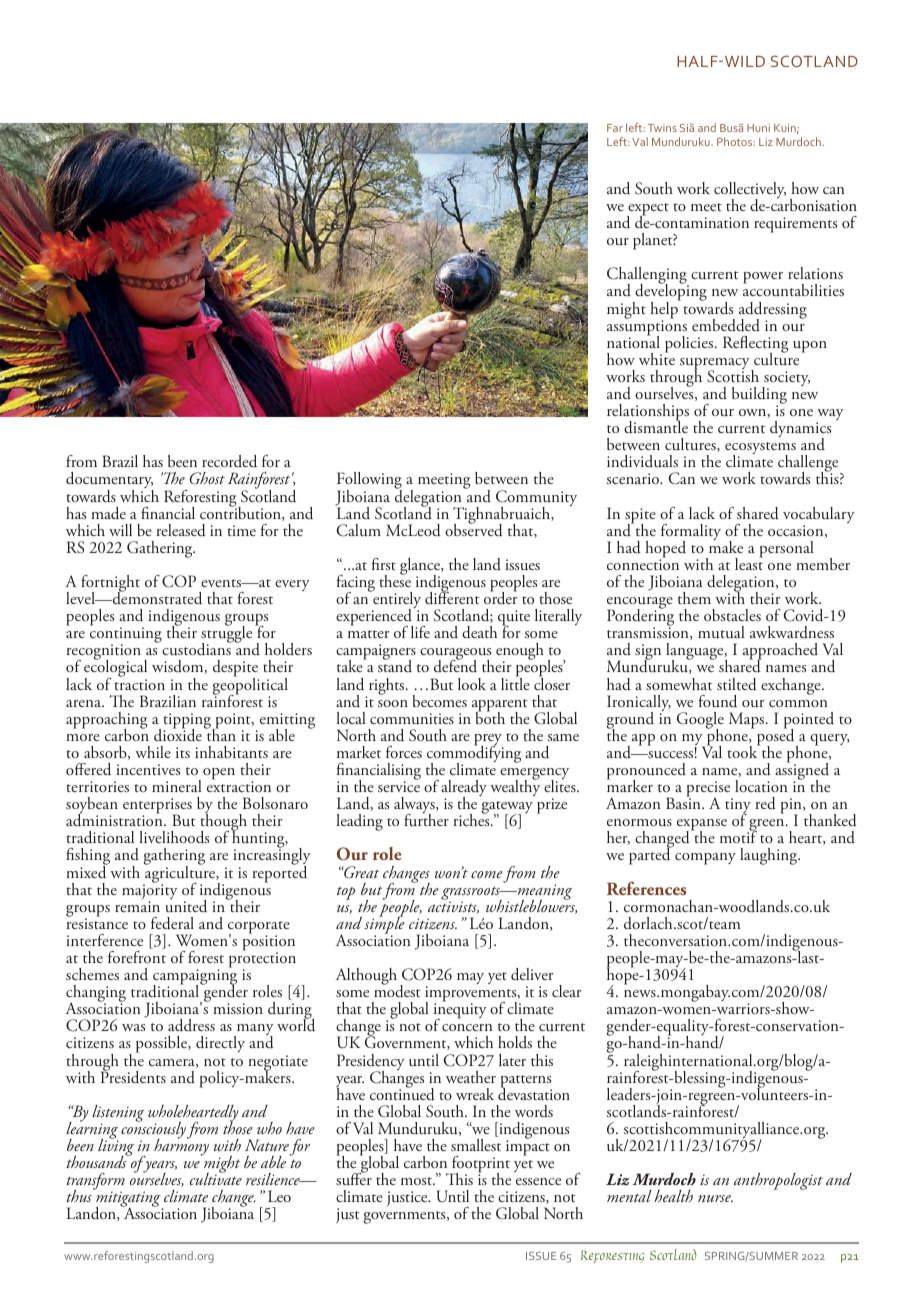  Describe the element at coordinates (736, 141) in the page. I see `Photos` at that location.
